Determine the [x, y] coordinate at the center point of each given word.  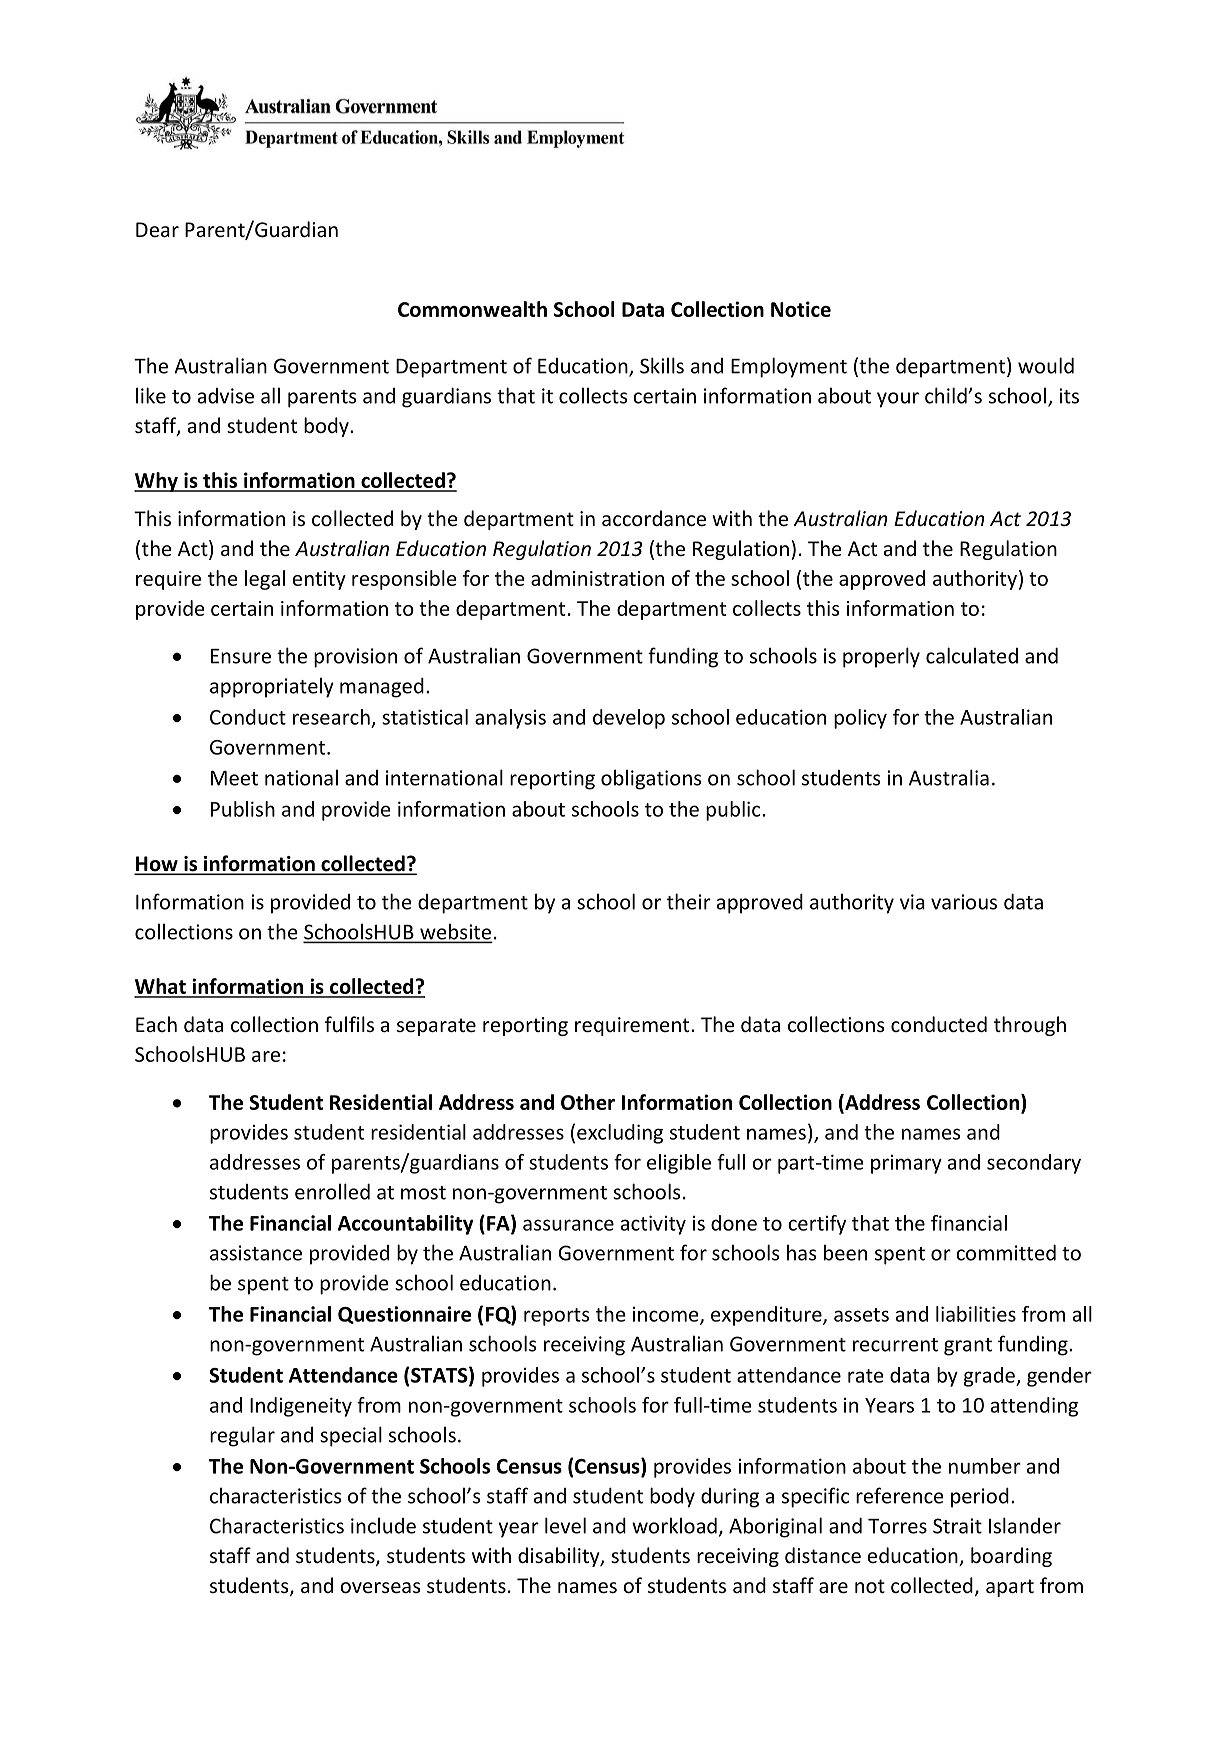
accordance [654, 518]
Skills [662, 365]
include [383, 1525]
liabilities [976, 1314]
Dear [157, 230]
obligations [651, 779]
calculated [972, 655]
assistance [256, 1253]
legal [265, 580]
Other [588, 1102]
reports [557, 1317]
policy [860, 719]
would [1046, 365]
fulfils [349, 1024]
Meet [234, 778]
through [1030, 1026]
